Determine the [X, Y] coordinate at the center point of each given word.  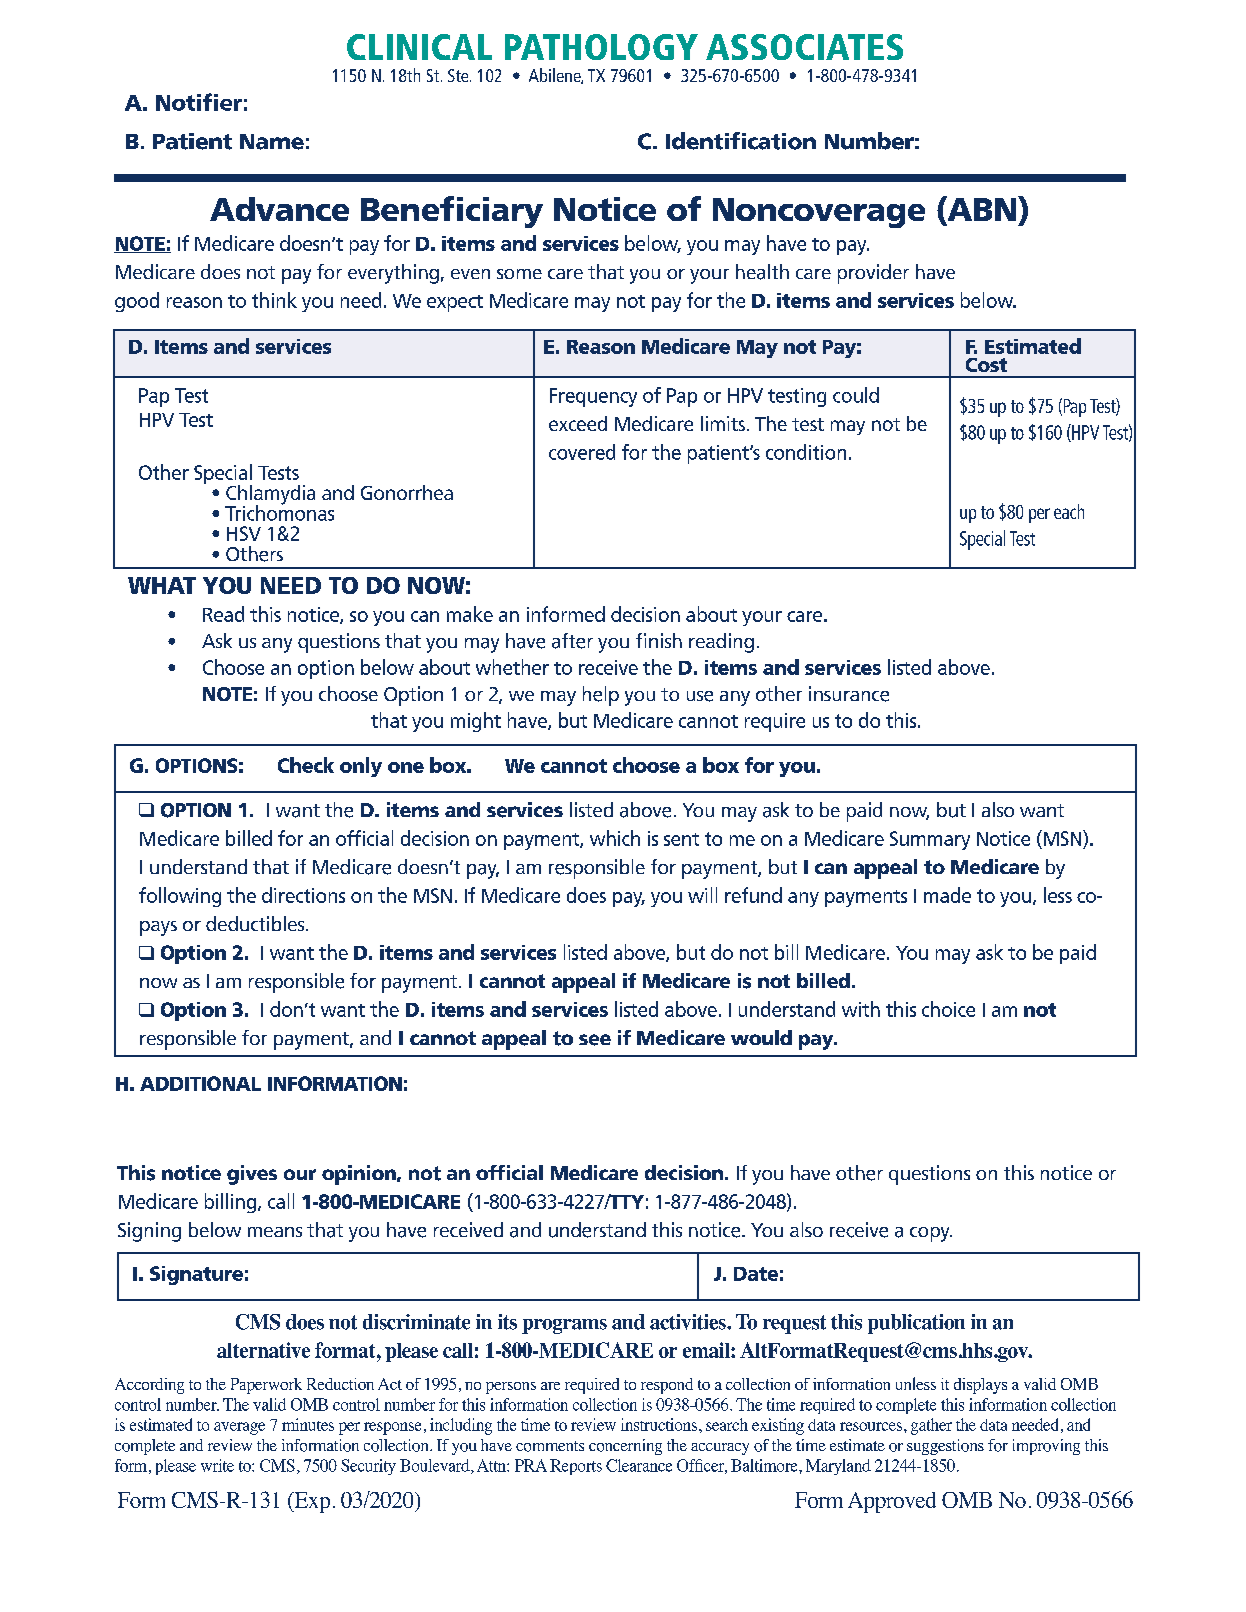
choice [948, 1009]
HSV [244, 533]
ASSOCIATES [804, 47]
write [217, 1465]
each [1069, 511]
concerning [625, 1447]
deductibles [256, 923]
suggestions [945, 1447]
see [595, 1040]
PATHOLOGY [601, 47]
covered [582, 452]
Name [272, 142]
